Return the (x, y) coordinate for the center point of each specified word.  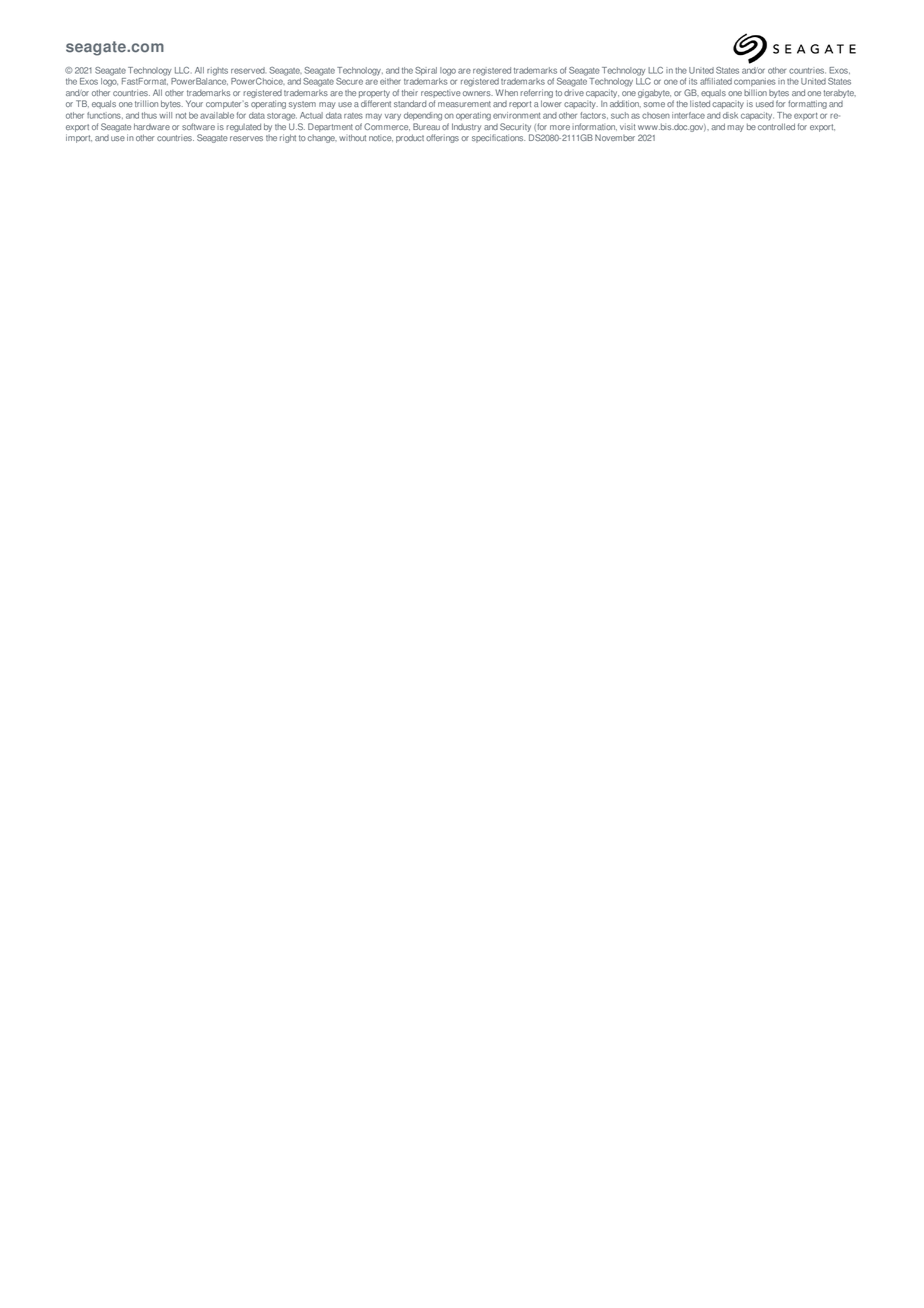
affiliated (716, 81)
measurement (464, 104)
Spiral (426, 71)
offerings (442, 138)
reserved (248, 70)
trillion (146, 103)
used (765, 104)
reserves (246, 138)
